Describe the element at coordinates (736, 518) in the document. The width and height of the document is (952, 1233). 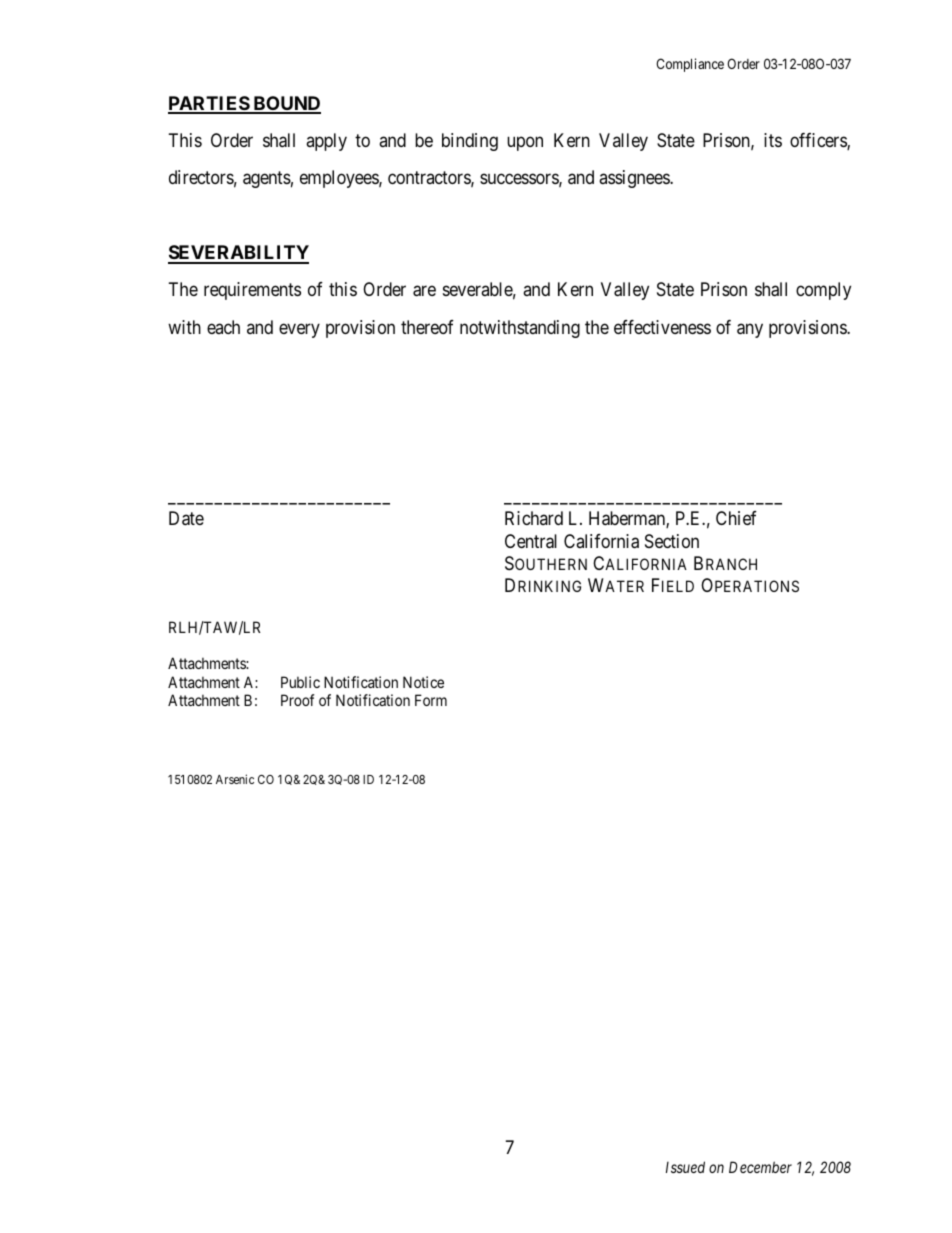
I see `Chief` at that location.
